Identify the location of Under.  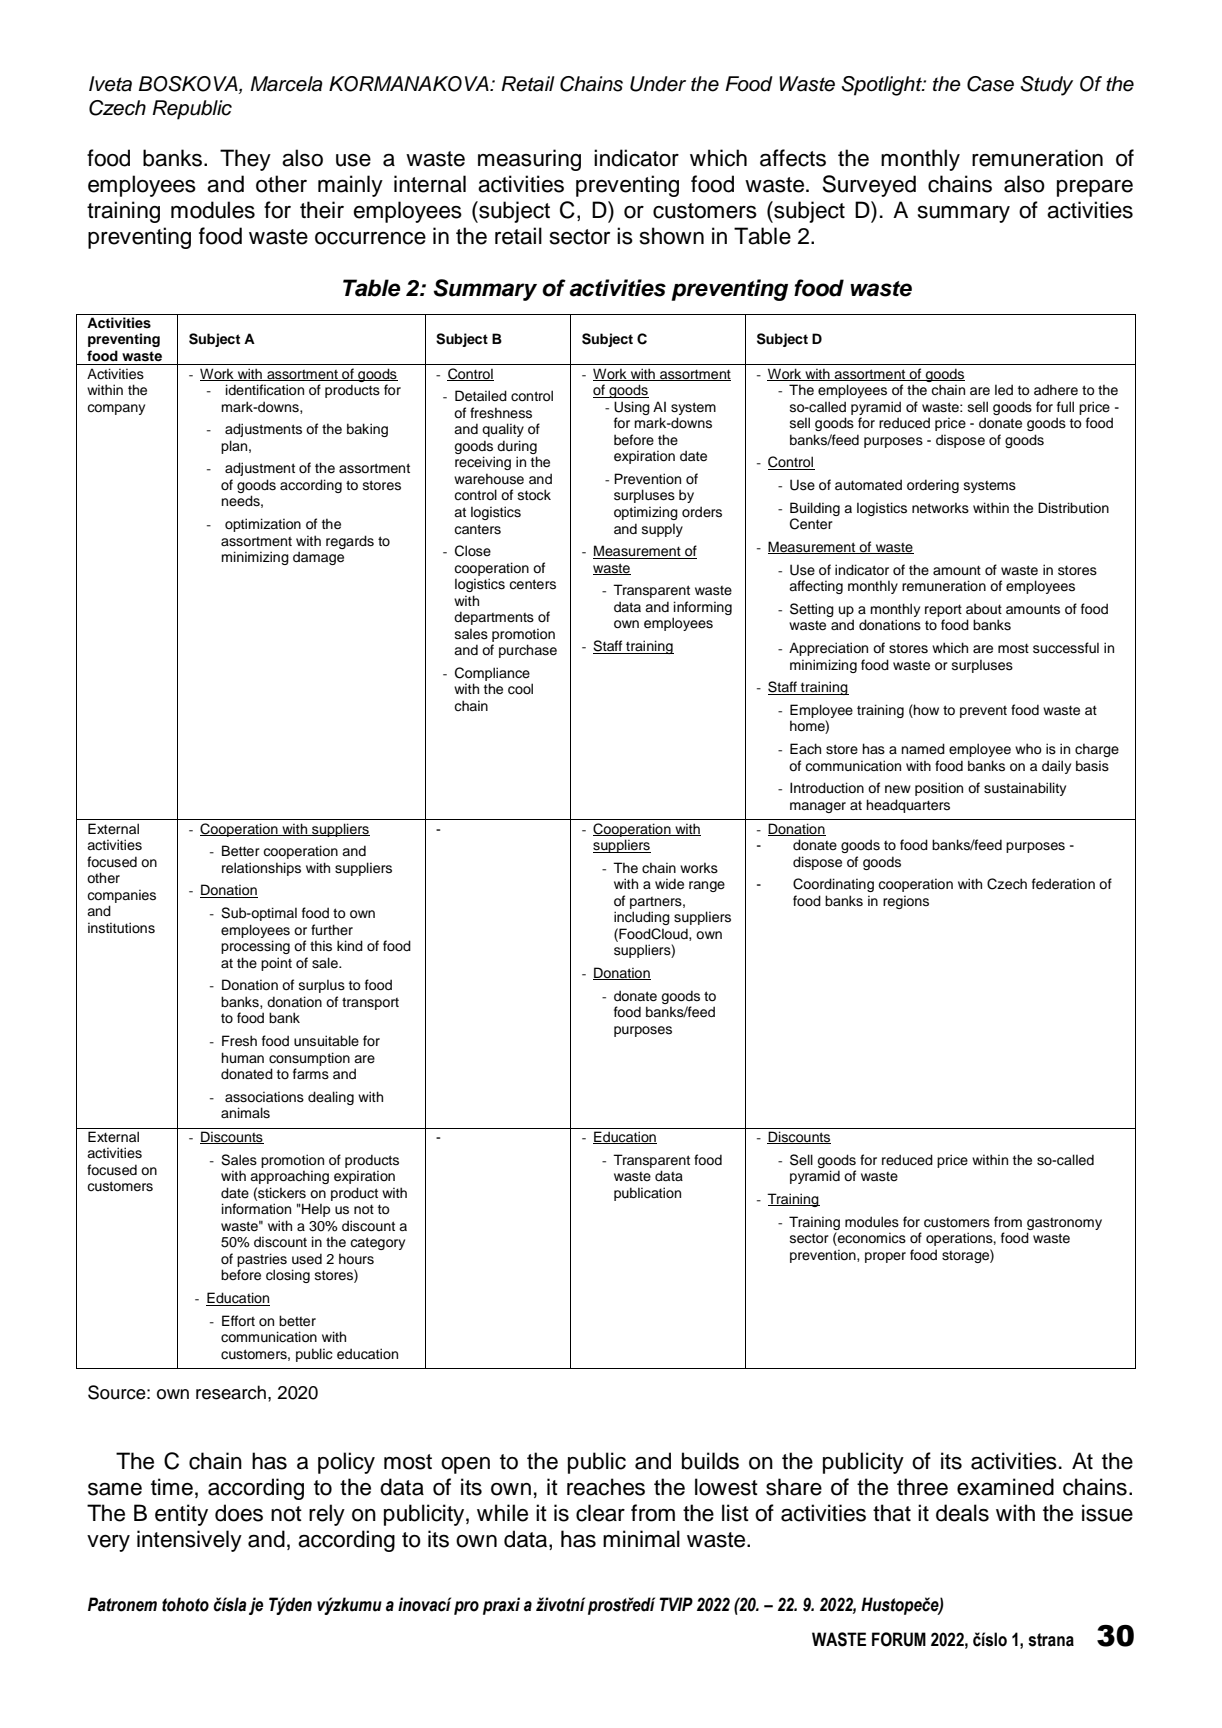
(658, 84).
